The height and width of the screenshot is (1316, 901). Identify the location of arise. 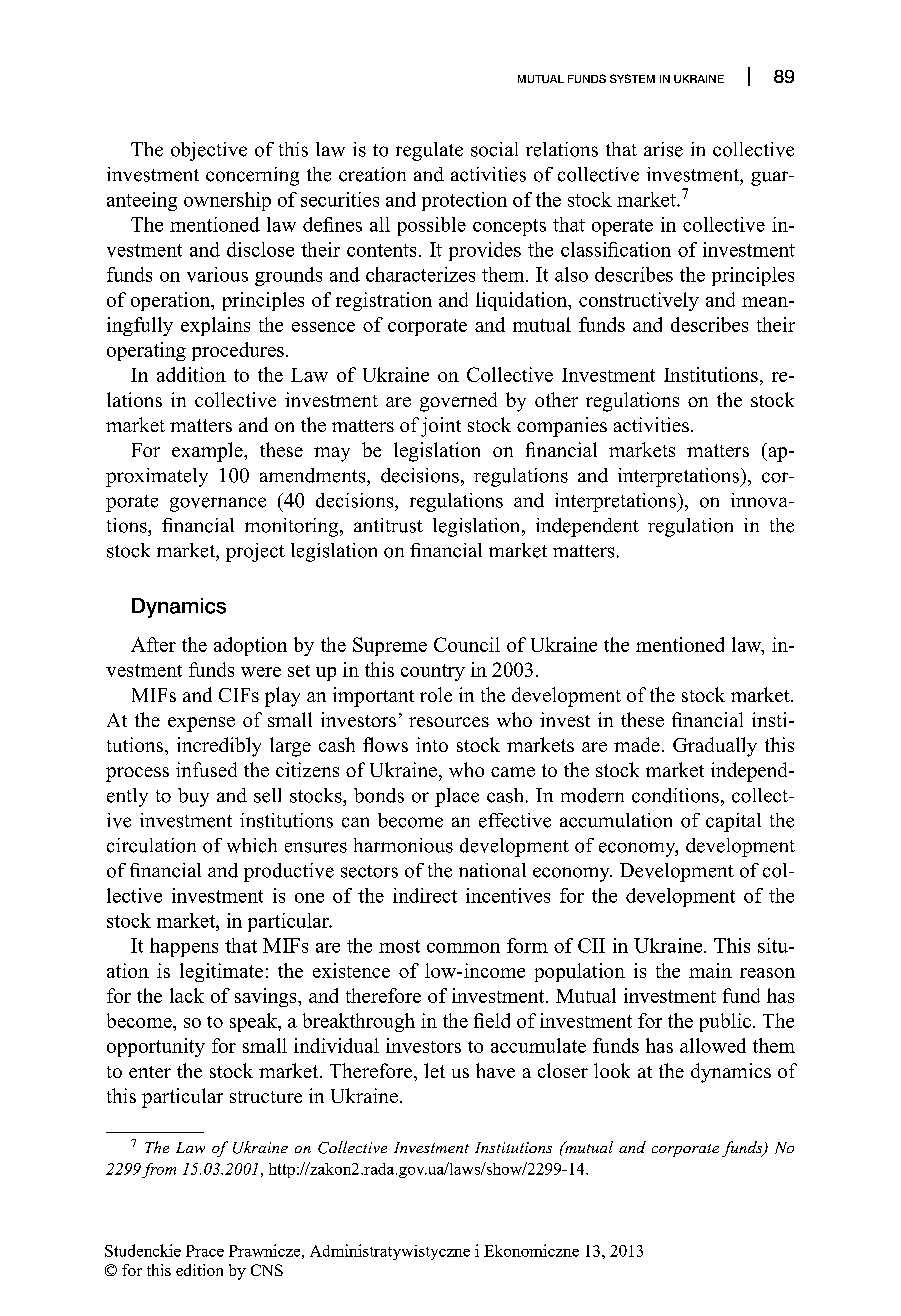
(663, 149).
